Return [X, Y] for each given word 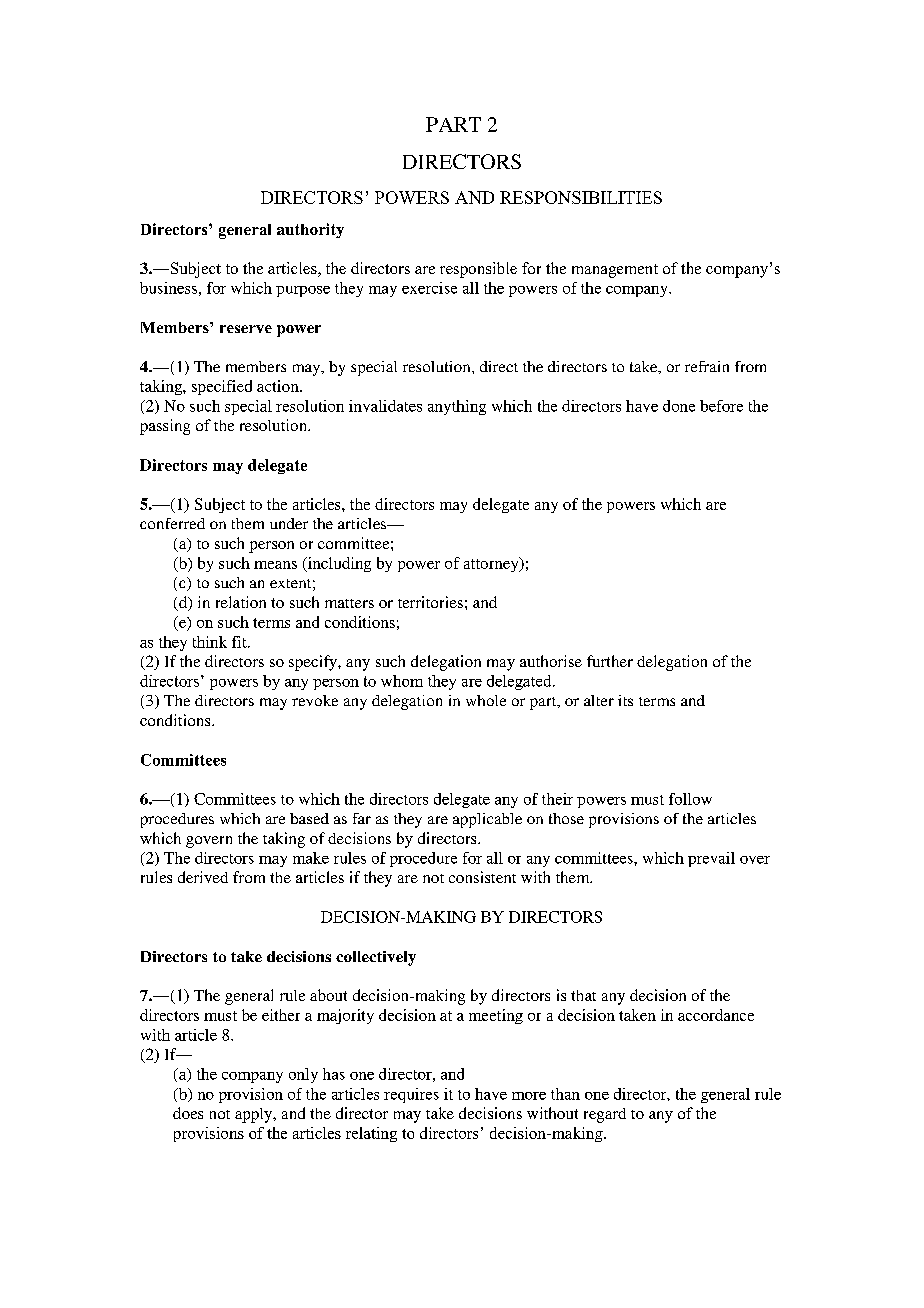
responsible [478, 270]
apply [255, 1115]
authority [310, 230]
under [289, 523]
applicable [487, 820]
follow [690, 799]
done [679, 406]
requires [411, 1095]
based [309, 818]
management [615, 271]
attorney [492, 564]
